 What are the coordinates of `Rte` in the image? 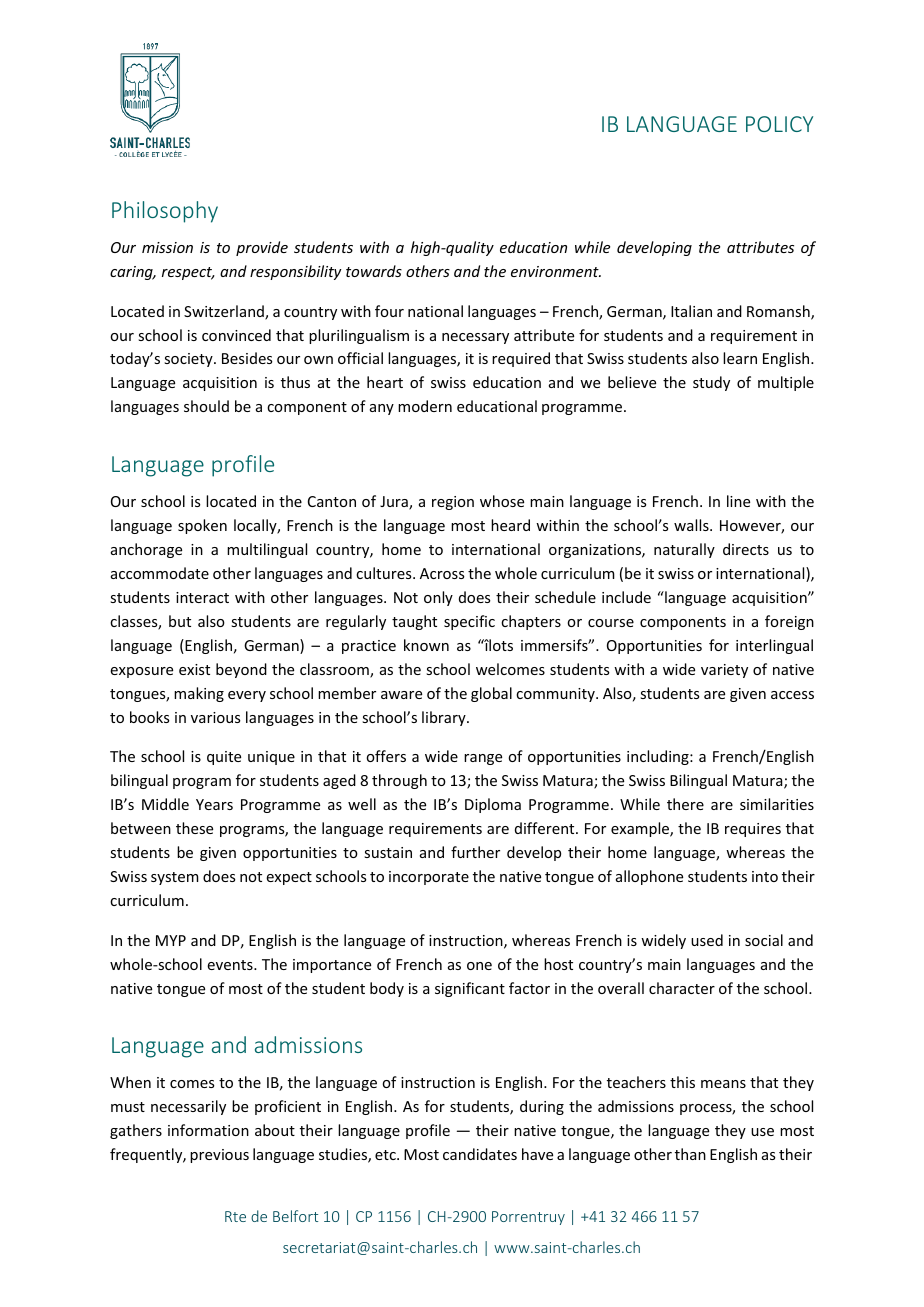 It's located at (235, 1216).
